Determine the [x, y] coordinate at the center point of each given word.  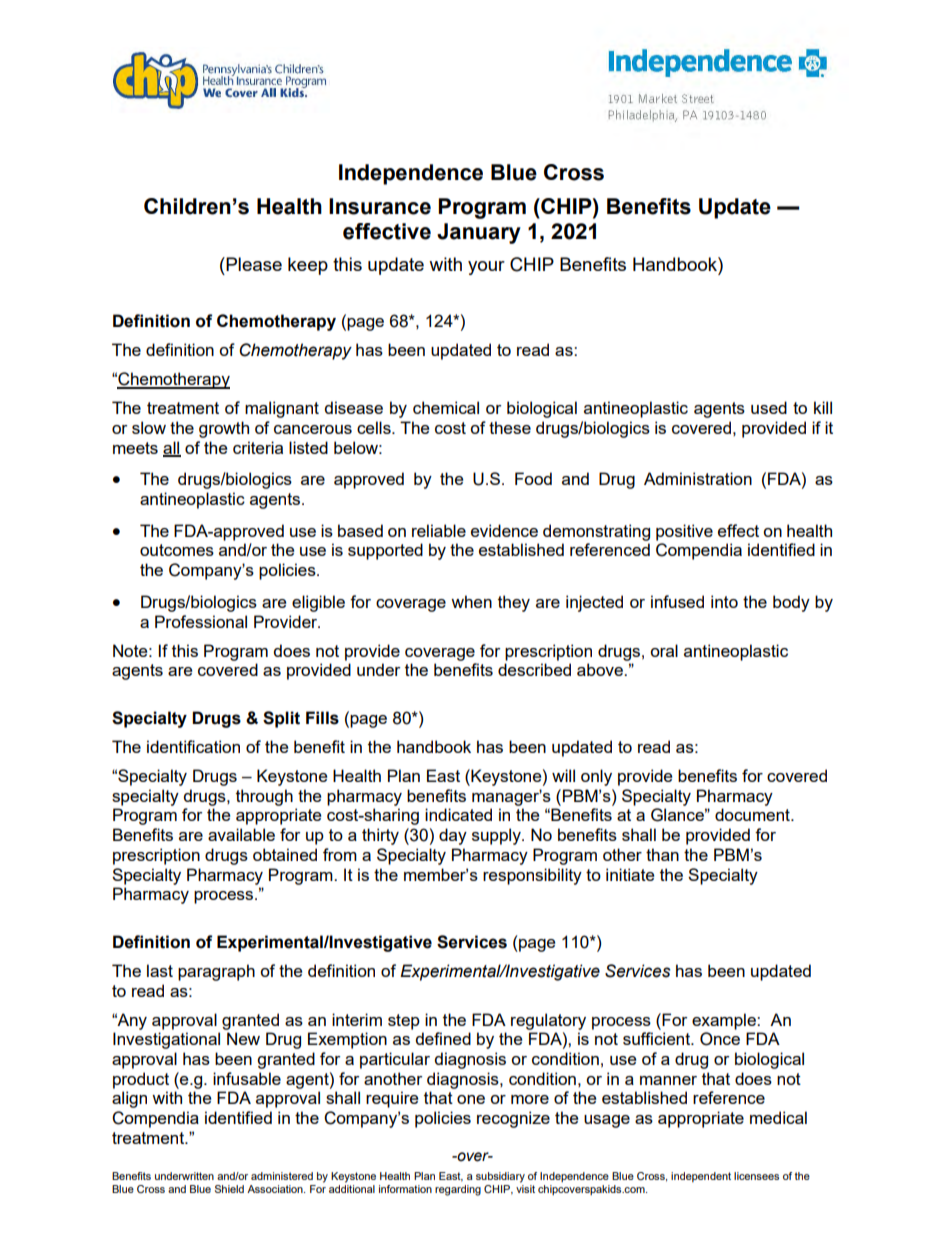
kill [823, 407]
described [534, 669]
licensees [756, 1176]
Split [281, 719]
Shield [229, 1189]
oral [664, 650]
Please [253, 264]
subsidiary [500, 1177]
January [479, 233]
